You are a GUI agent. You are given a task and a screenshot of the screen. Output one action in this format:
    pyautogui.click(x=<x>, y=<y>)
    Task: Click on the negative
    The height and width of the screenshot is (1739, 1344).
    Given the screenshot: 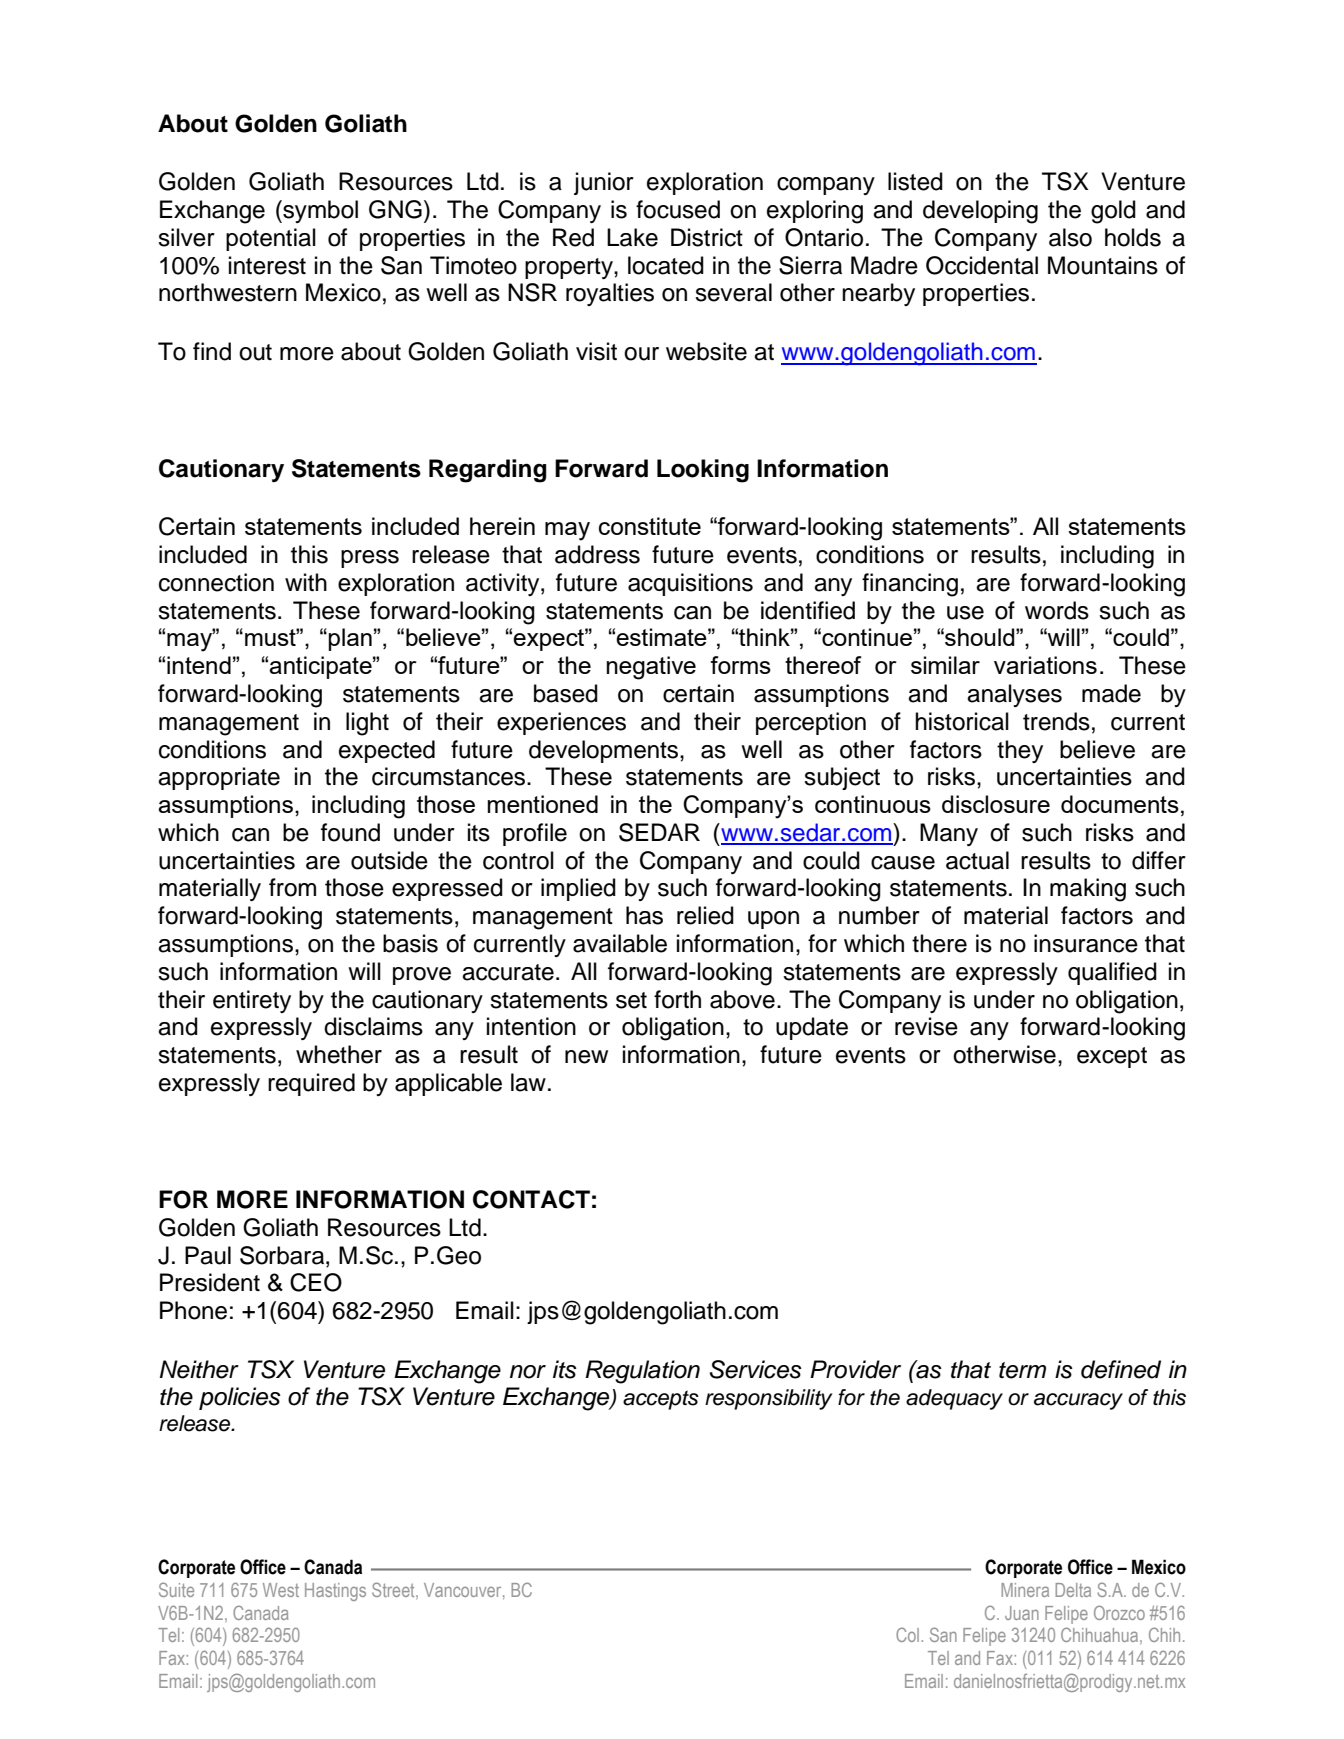 What is the action you would take?
    pyautogui.click(x=651, y=668)
